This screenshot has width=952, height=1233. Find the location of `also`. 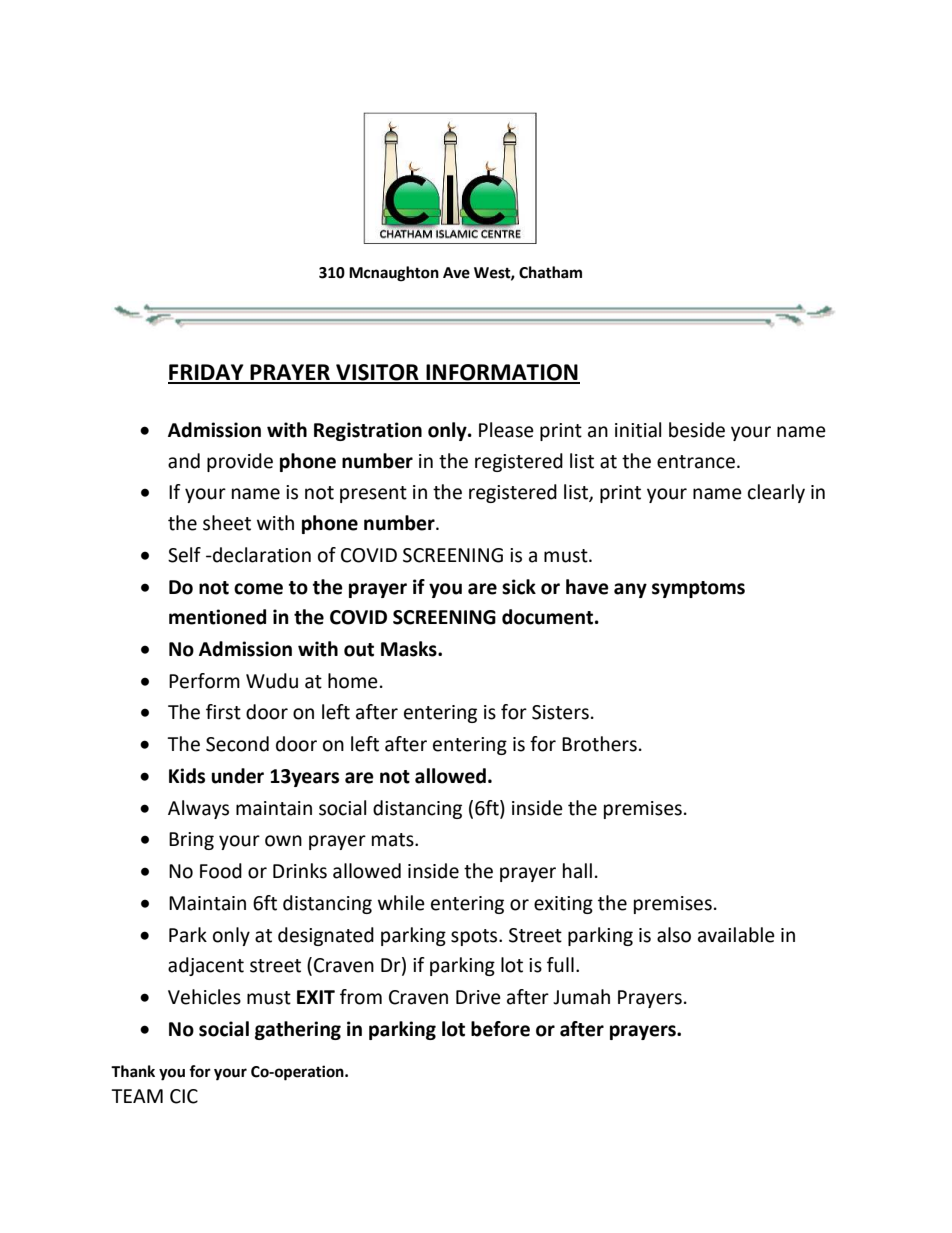

also is located at coordinates (674, 935).
